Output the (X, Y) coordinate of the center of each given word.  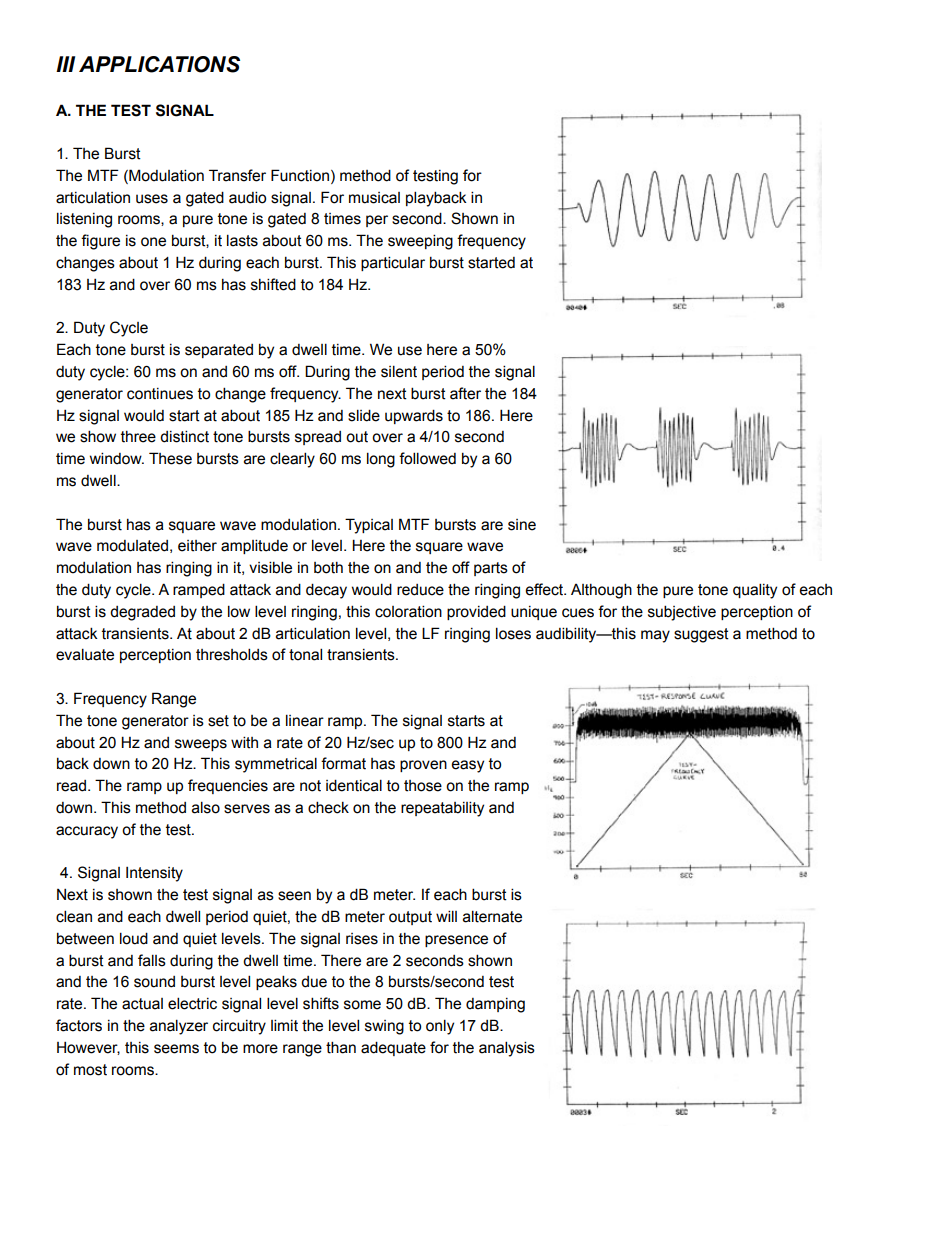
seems (176, 1049)
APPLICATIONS (159, 64)
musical (374, 198)
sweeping (420, 242)
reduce (420, 590)
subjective (682, 613)
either (197, 546)
